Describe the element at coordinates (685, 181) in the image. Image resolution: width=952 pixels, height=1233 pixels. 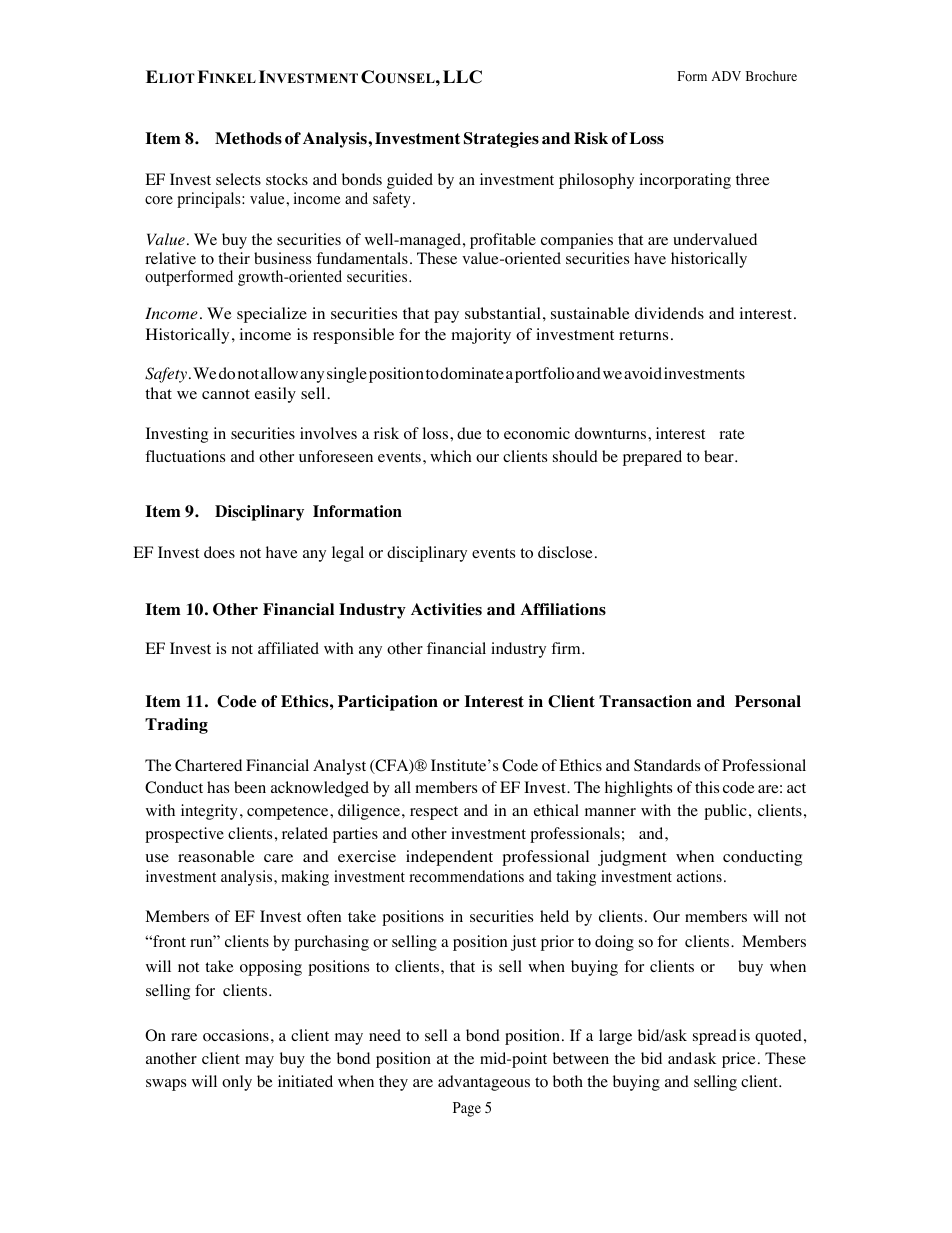
I see `incorporating` at that location.
